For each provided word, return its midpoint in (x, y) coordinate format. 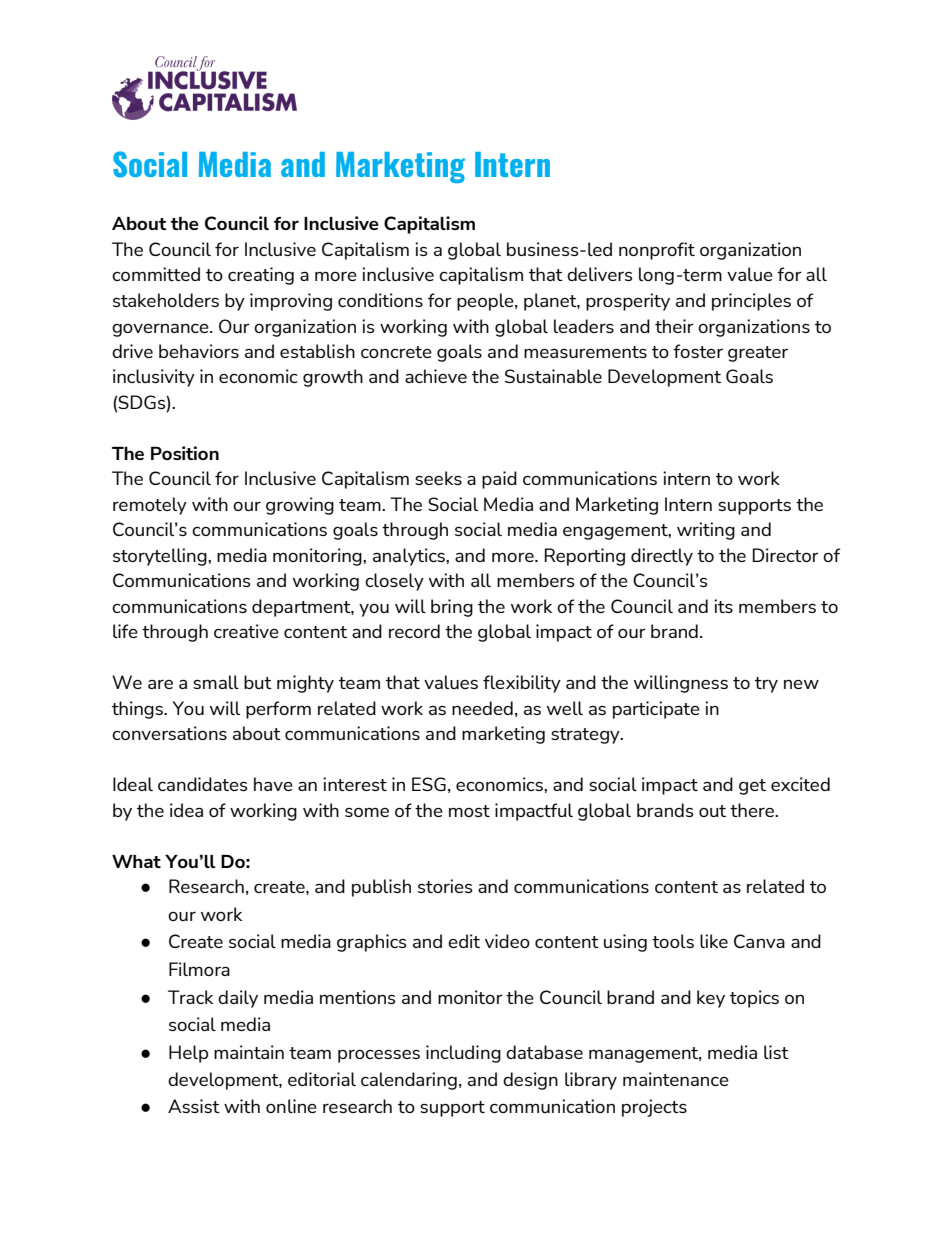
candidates (203, 784)
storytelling (161, 557)
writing (706, 531)
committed (156, 274)
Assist (194, 1106)
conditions (380, 300)
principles (751, 302)
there (753, 810)
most (469, 811)
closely (394, 582)
